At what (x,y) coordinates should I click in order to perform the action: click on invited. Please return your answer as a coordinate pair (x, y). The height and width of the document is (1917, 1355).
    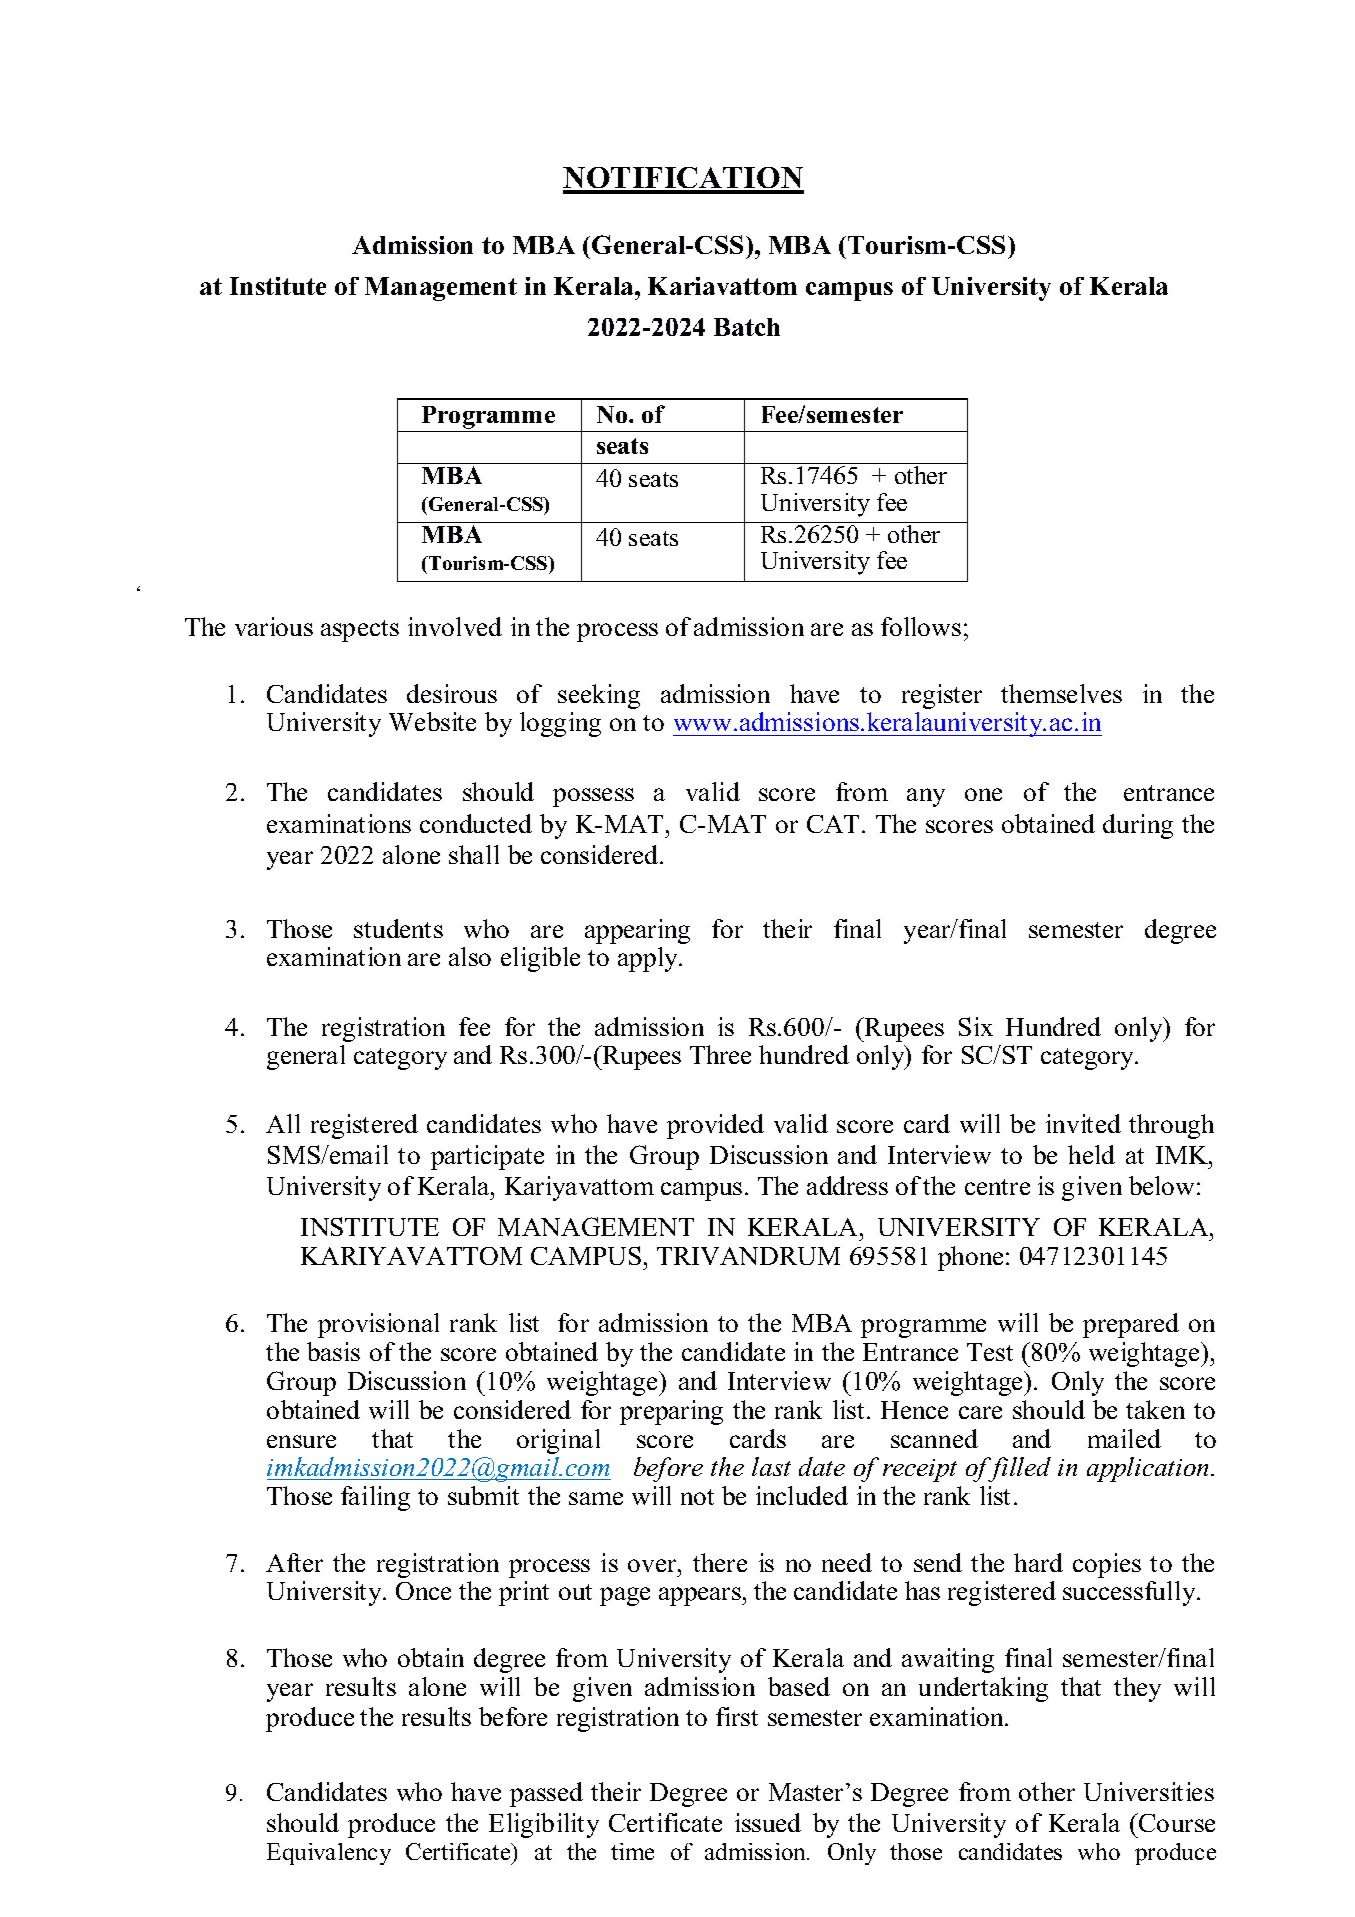
    Looking at the image, I should click on (1083, 1123).
